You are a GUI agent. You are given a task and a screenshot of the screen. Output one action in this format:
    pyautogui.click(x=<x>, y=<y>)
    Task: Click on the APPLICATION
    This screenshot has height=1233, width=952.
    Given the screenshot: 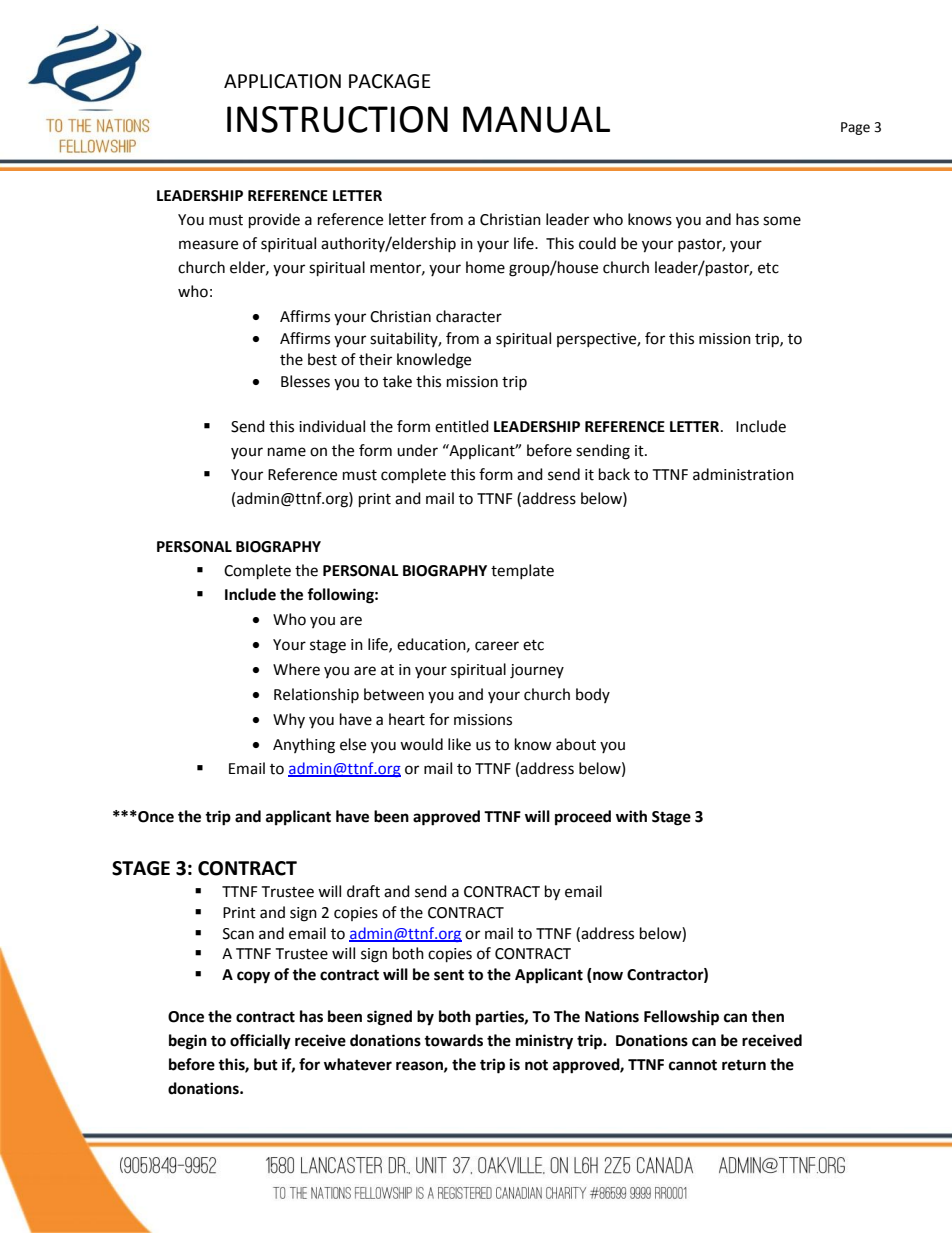 What is the action you would take?
    pyautogui.click(x=282, y=81)
